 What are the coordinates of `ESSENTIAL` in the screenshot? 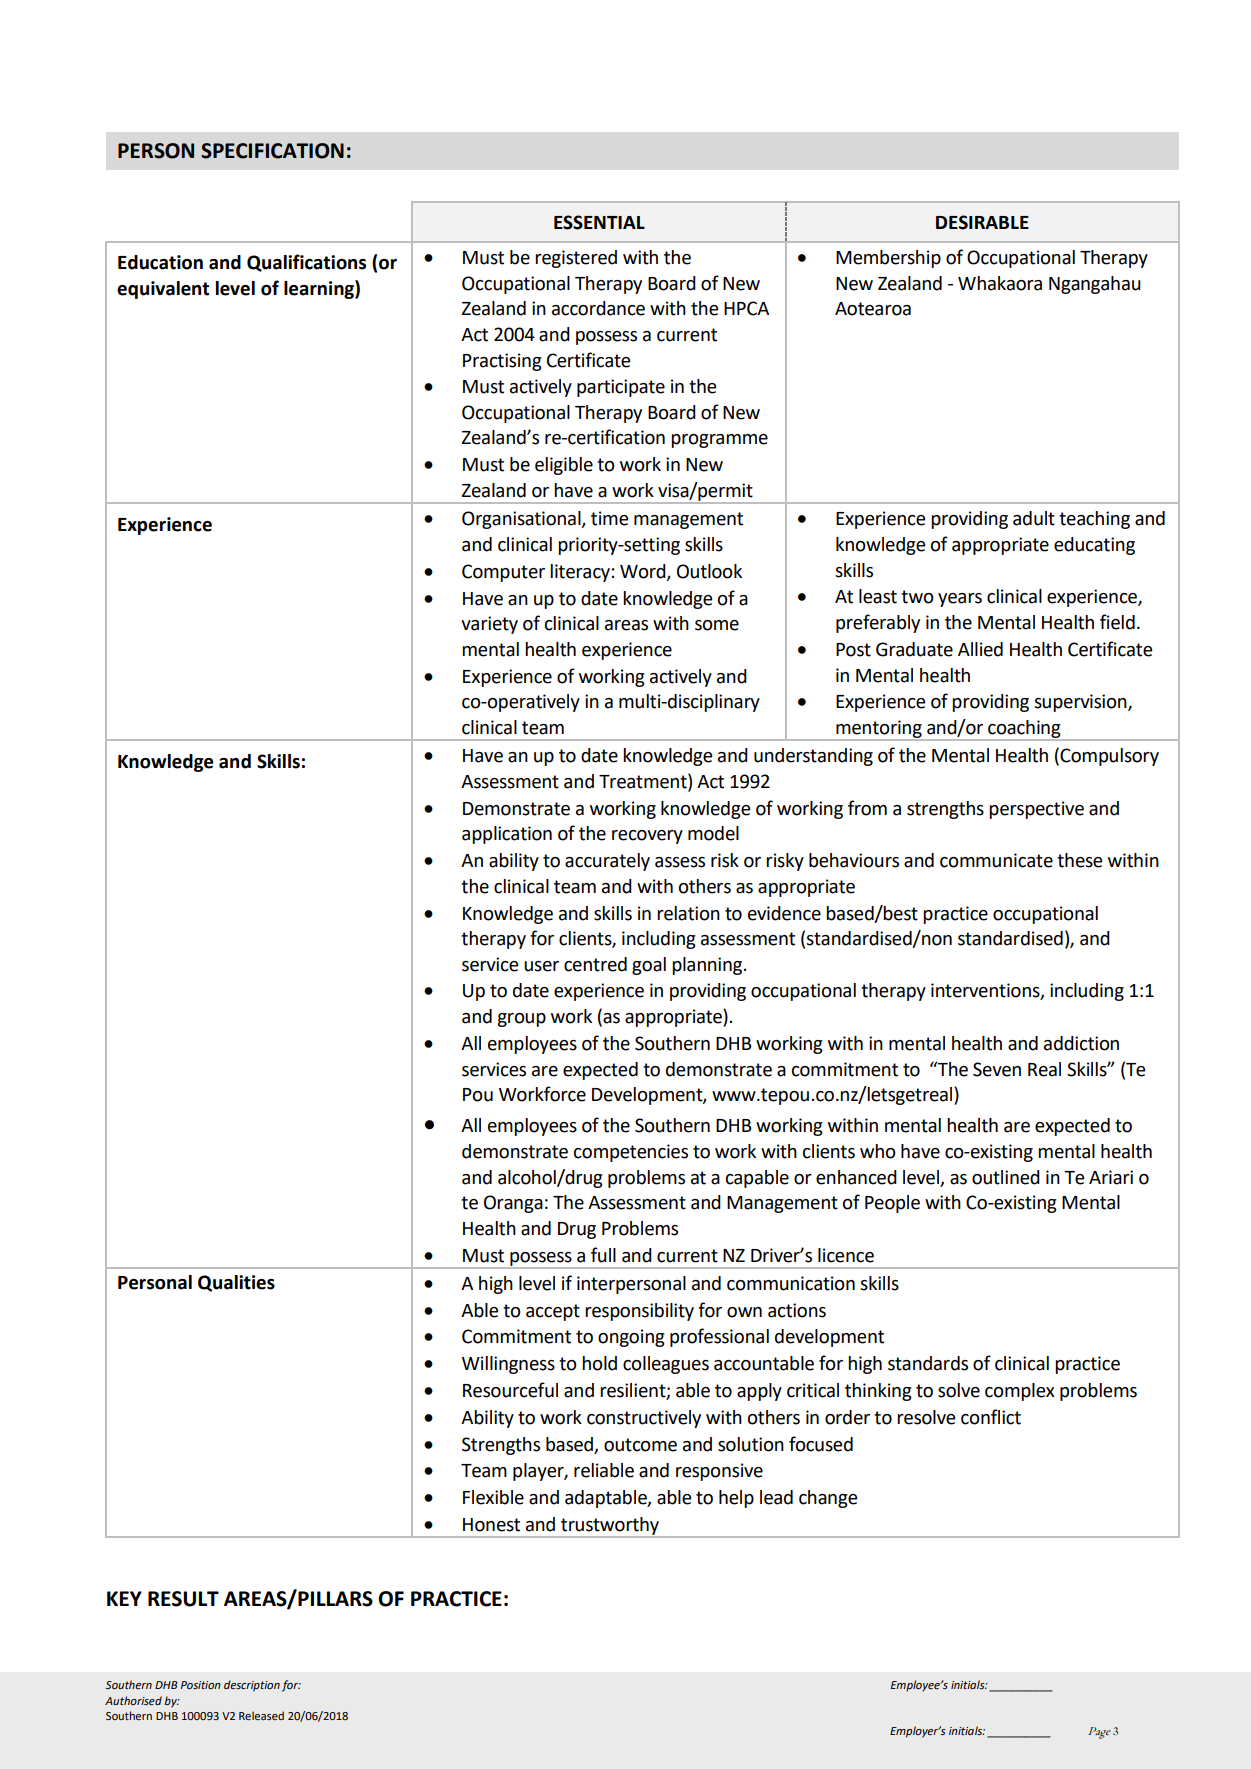 It's located at (599, 222).
